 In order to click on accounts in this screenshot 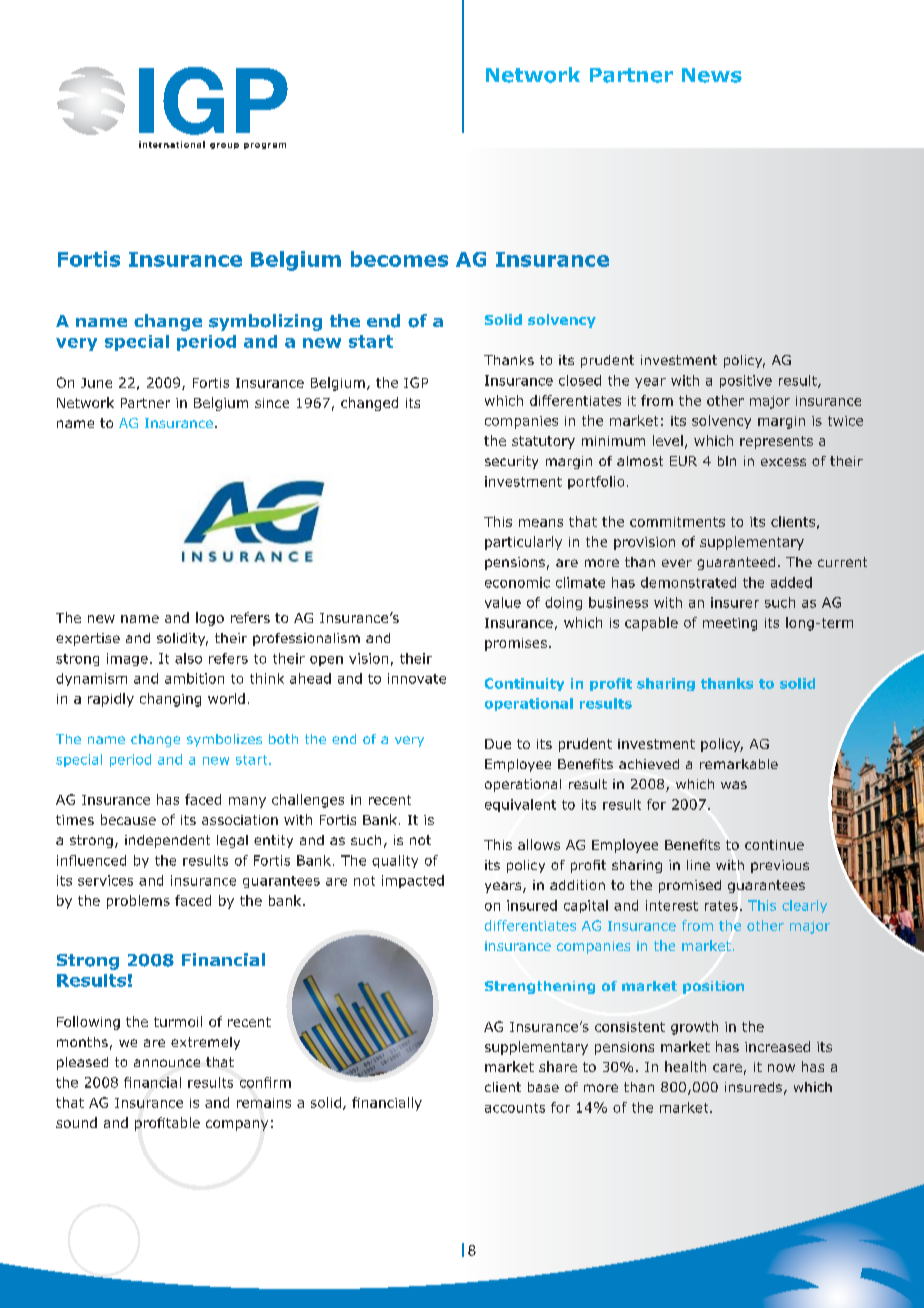, I will do `click(515, 1108)`.
